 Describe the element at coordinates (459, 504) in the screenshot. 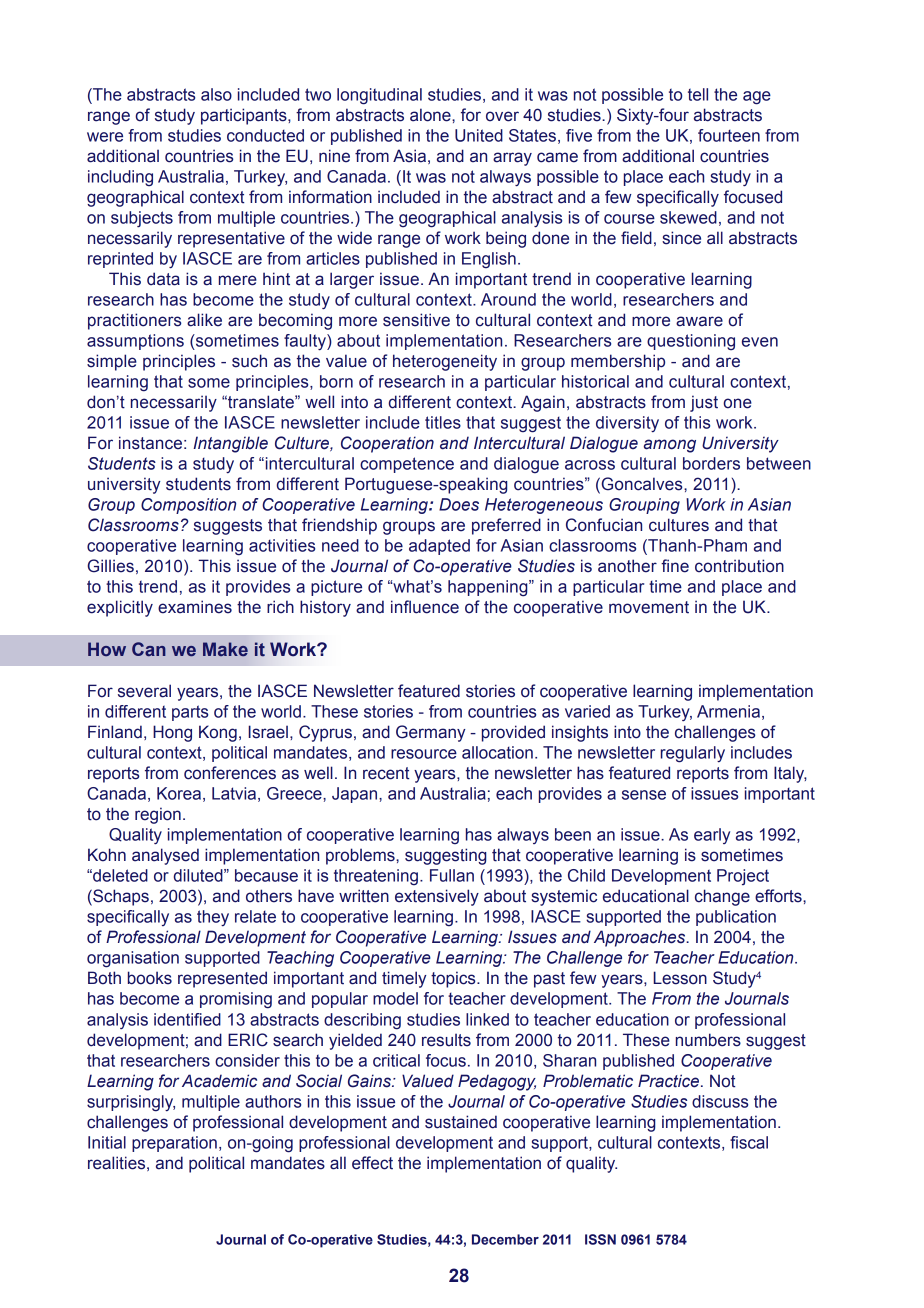

I see `Does` at that location.
